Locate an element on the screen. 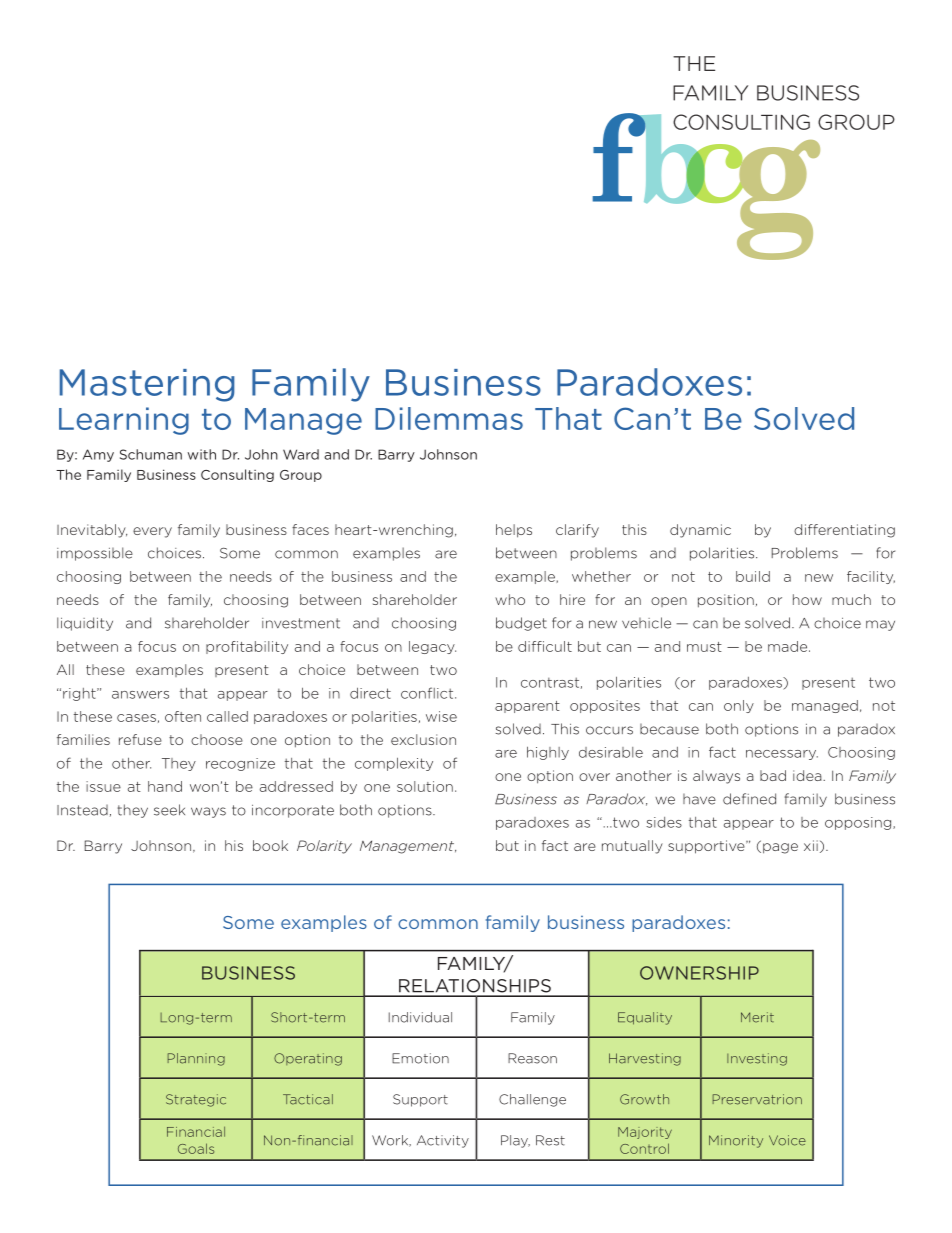 Image resolution: width=952 pixels, height=1233 pixels. bad is located at coordinates (773, 775).
